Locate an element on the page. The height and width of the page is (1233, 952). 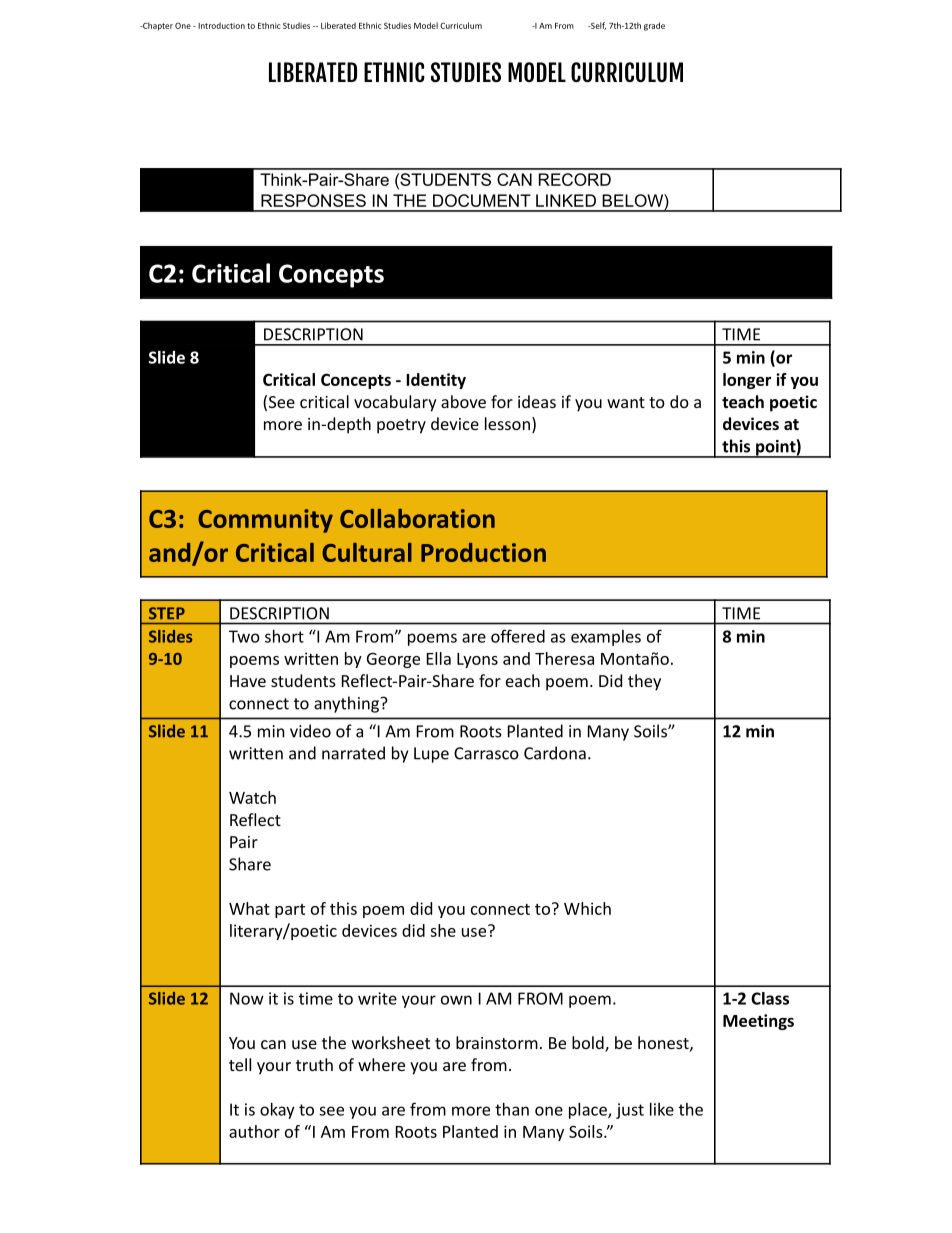
Introduction is located at coordinates (221, 25).
